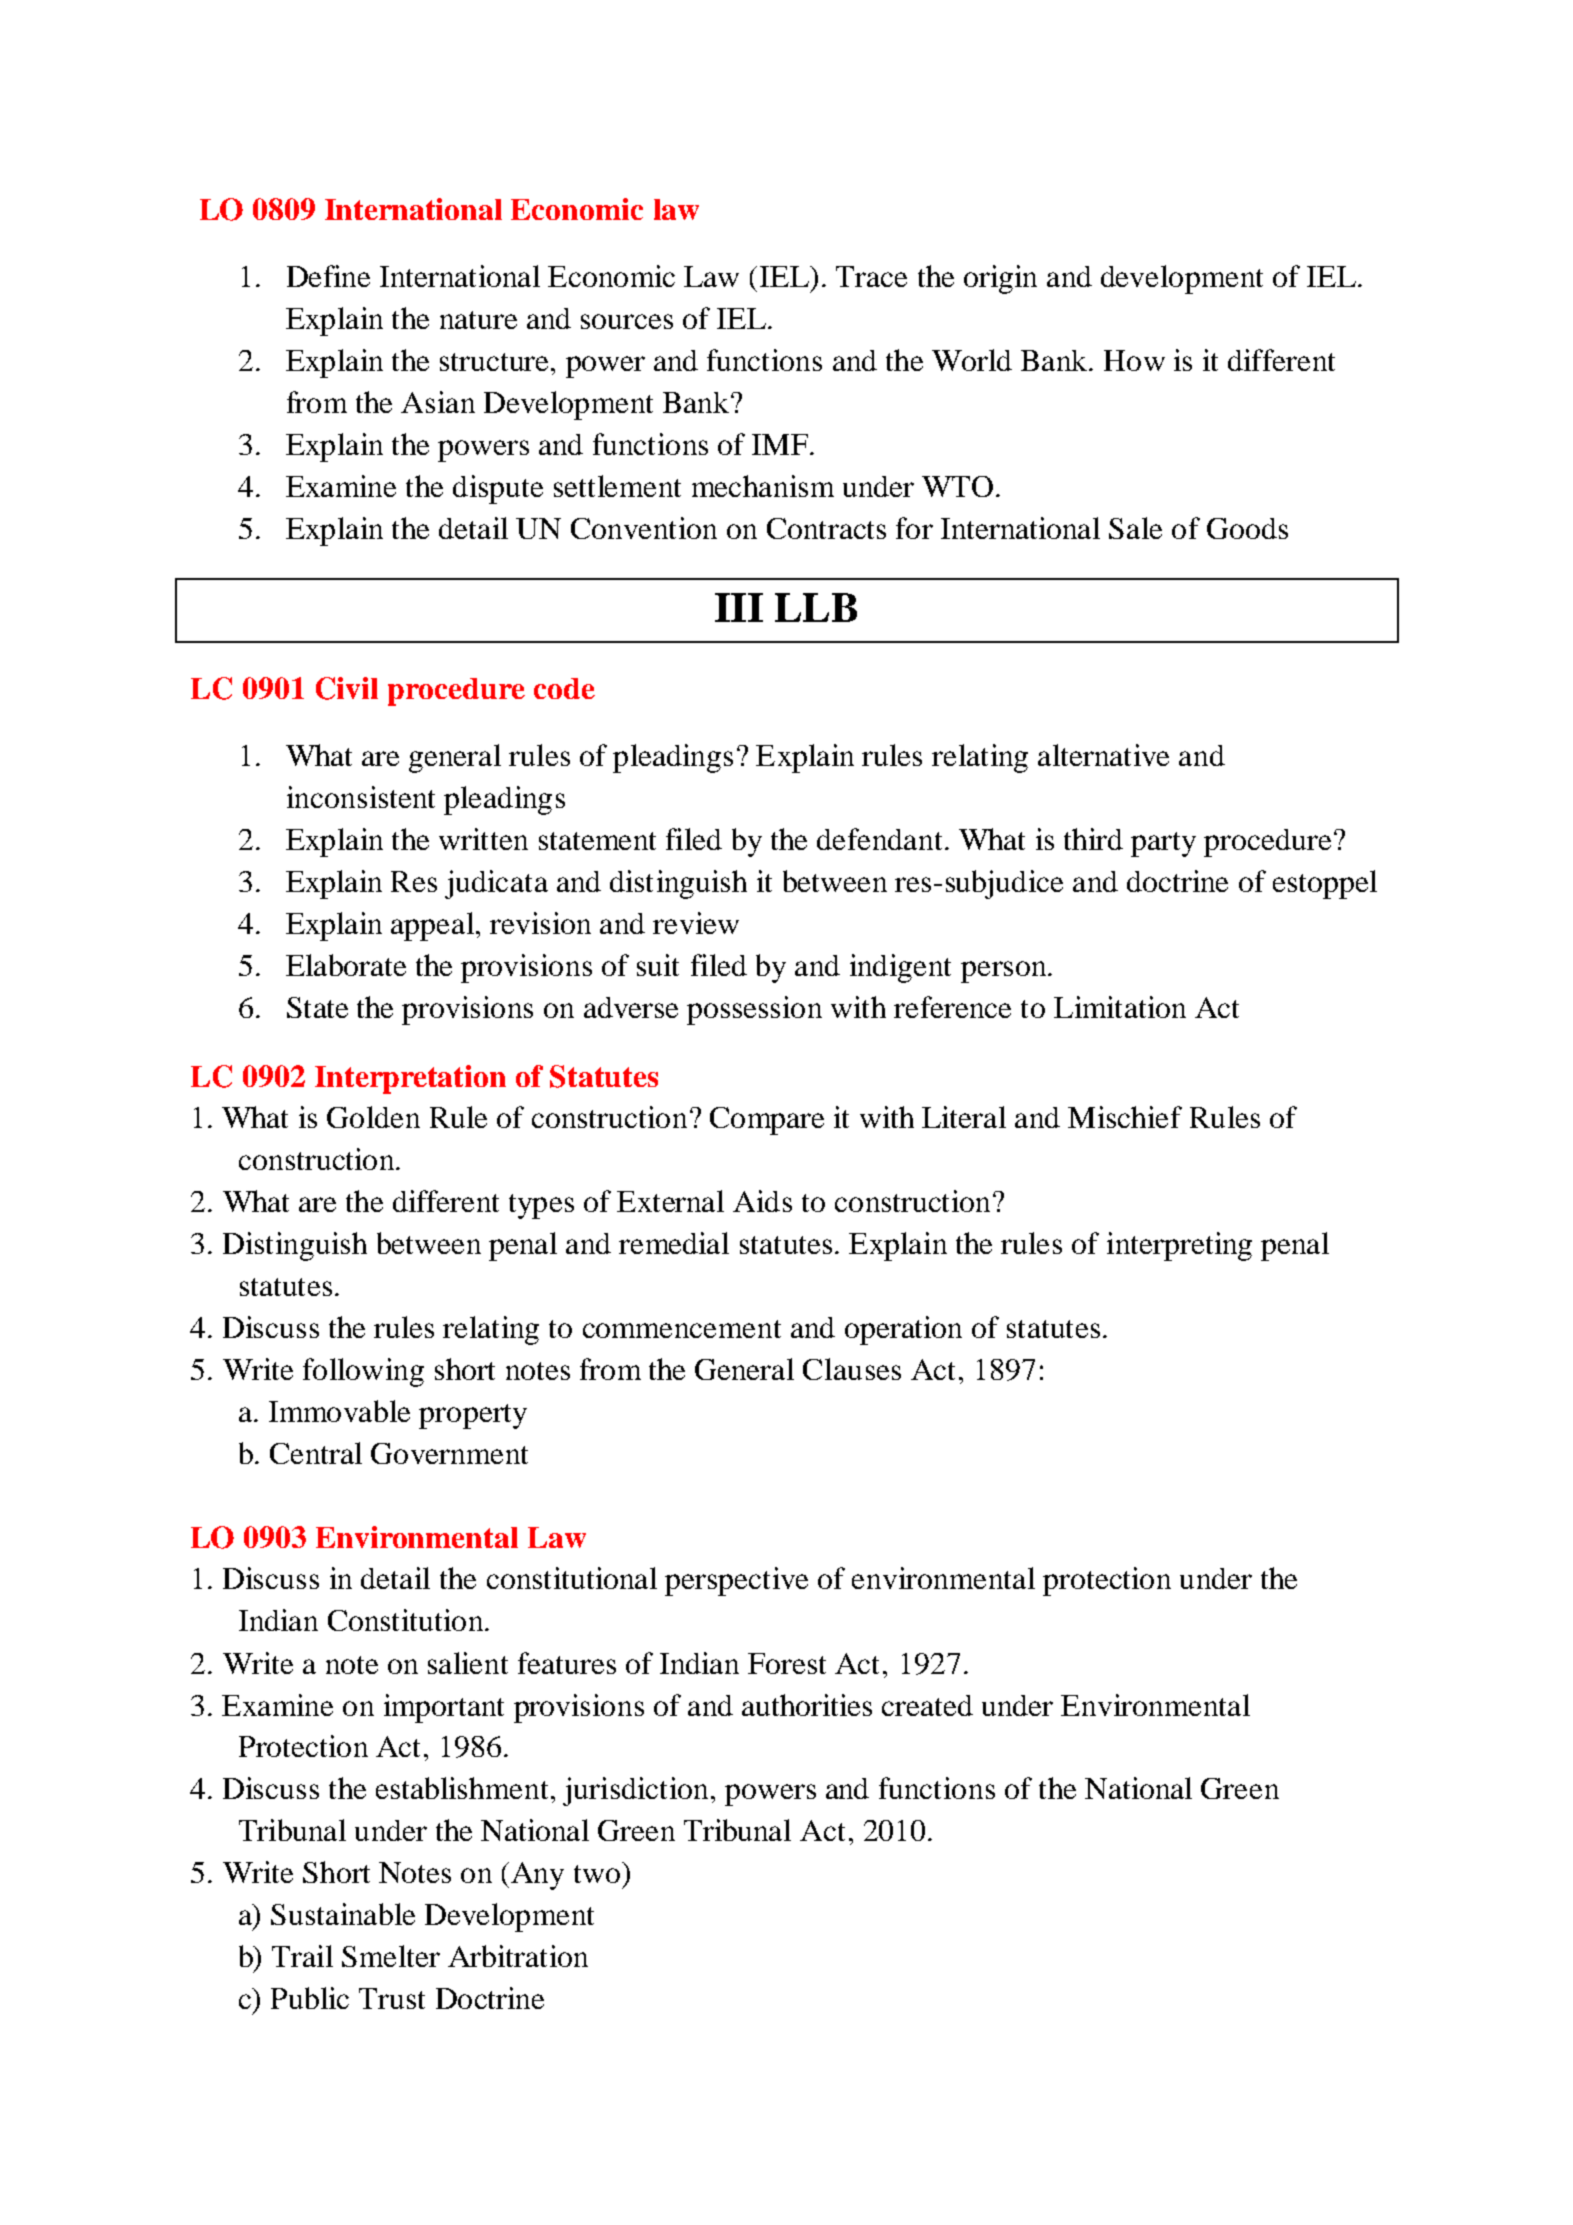 The width and height of the page is (1573, 2225). I want to click on Smelter, so click(391, 1956).
